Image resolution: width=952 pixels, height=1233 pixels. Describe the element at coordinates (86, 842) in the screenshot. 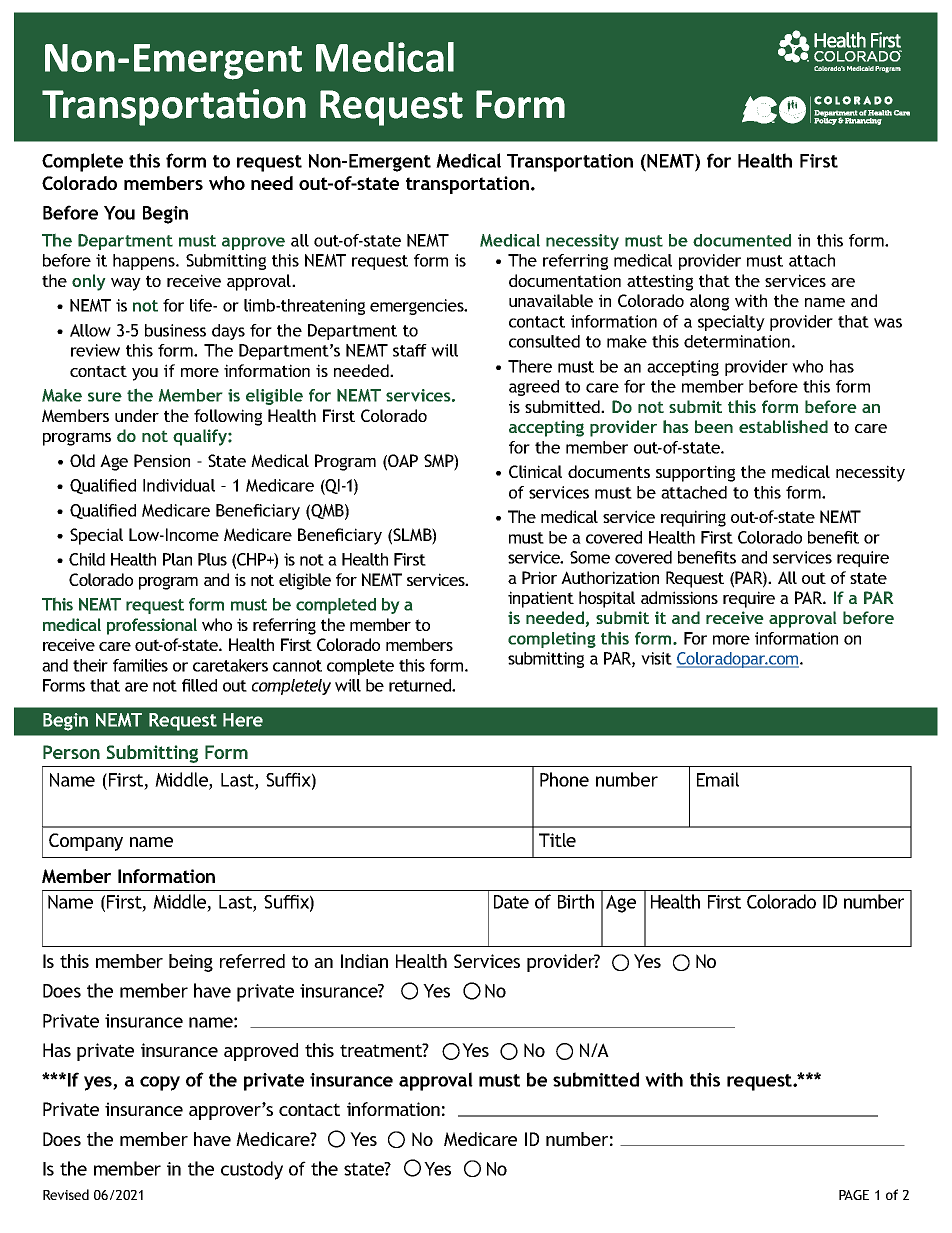

I see `Company` at that location.
